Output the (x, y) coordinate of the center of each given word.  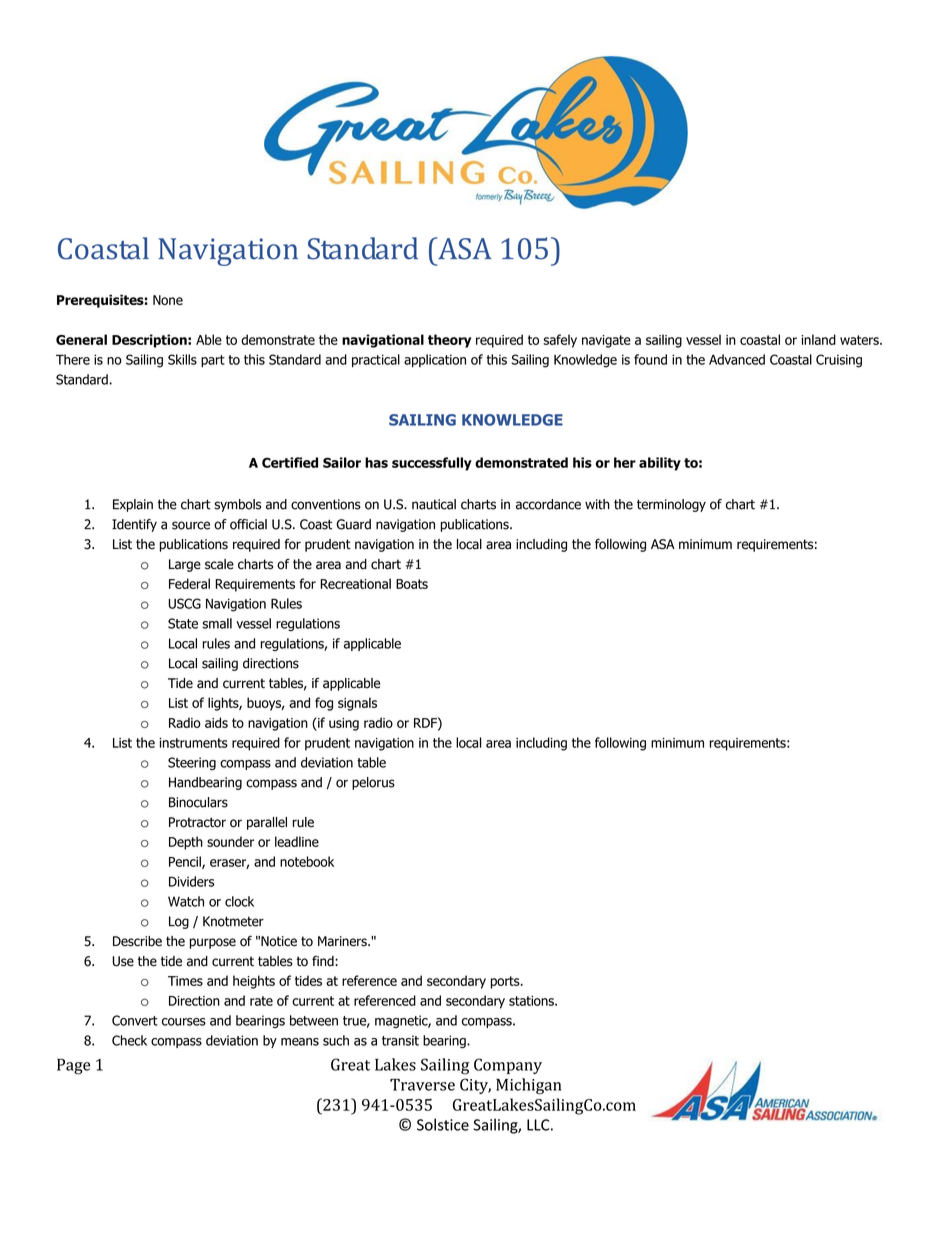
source (191, 525)
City (475, 1086)
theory (449, 341)
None (168, 300)
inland (818, 339)
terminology (671, 505)
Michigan (528, 1086)
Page (73, 1067)
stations (532, 1001)
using (344, 724)
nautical (434, 504)
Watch (186, 901)
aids (216, 722)
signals (357, 704)
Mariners (343, 941)
